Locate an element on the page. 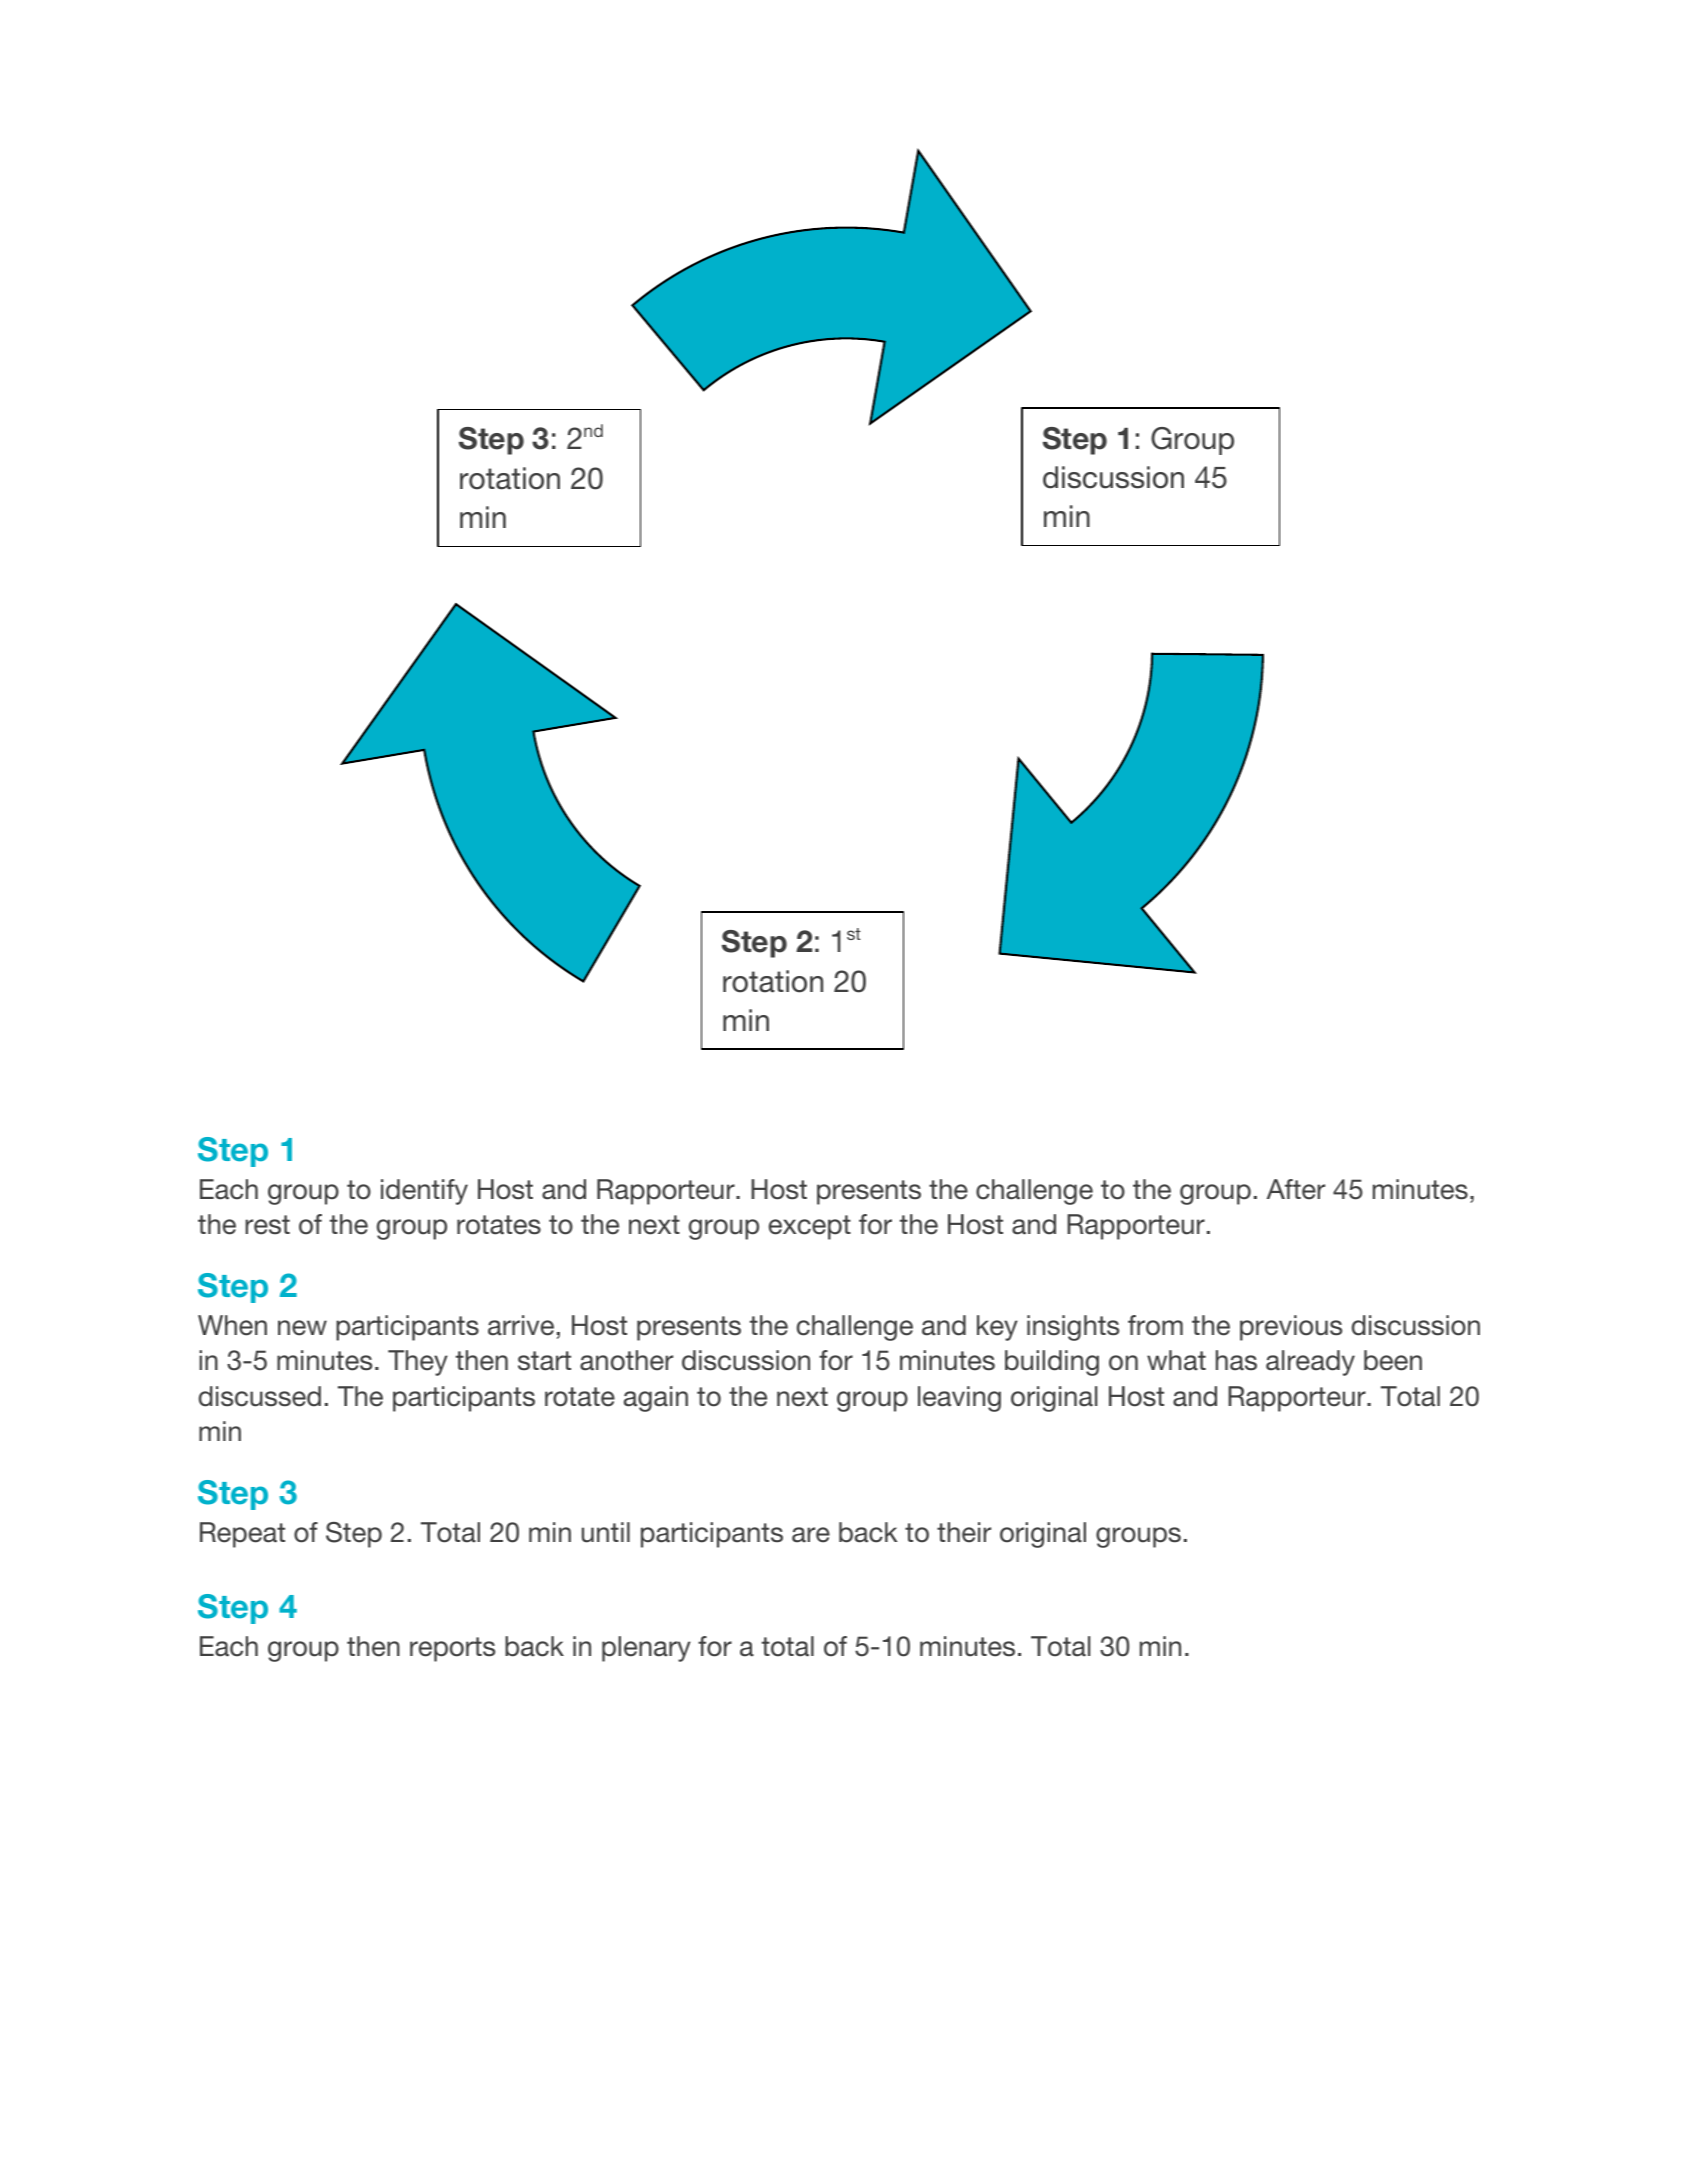  another is located at coordinates (626, 1360).
